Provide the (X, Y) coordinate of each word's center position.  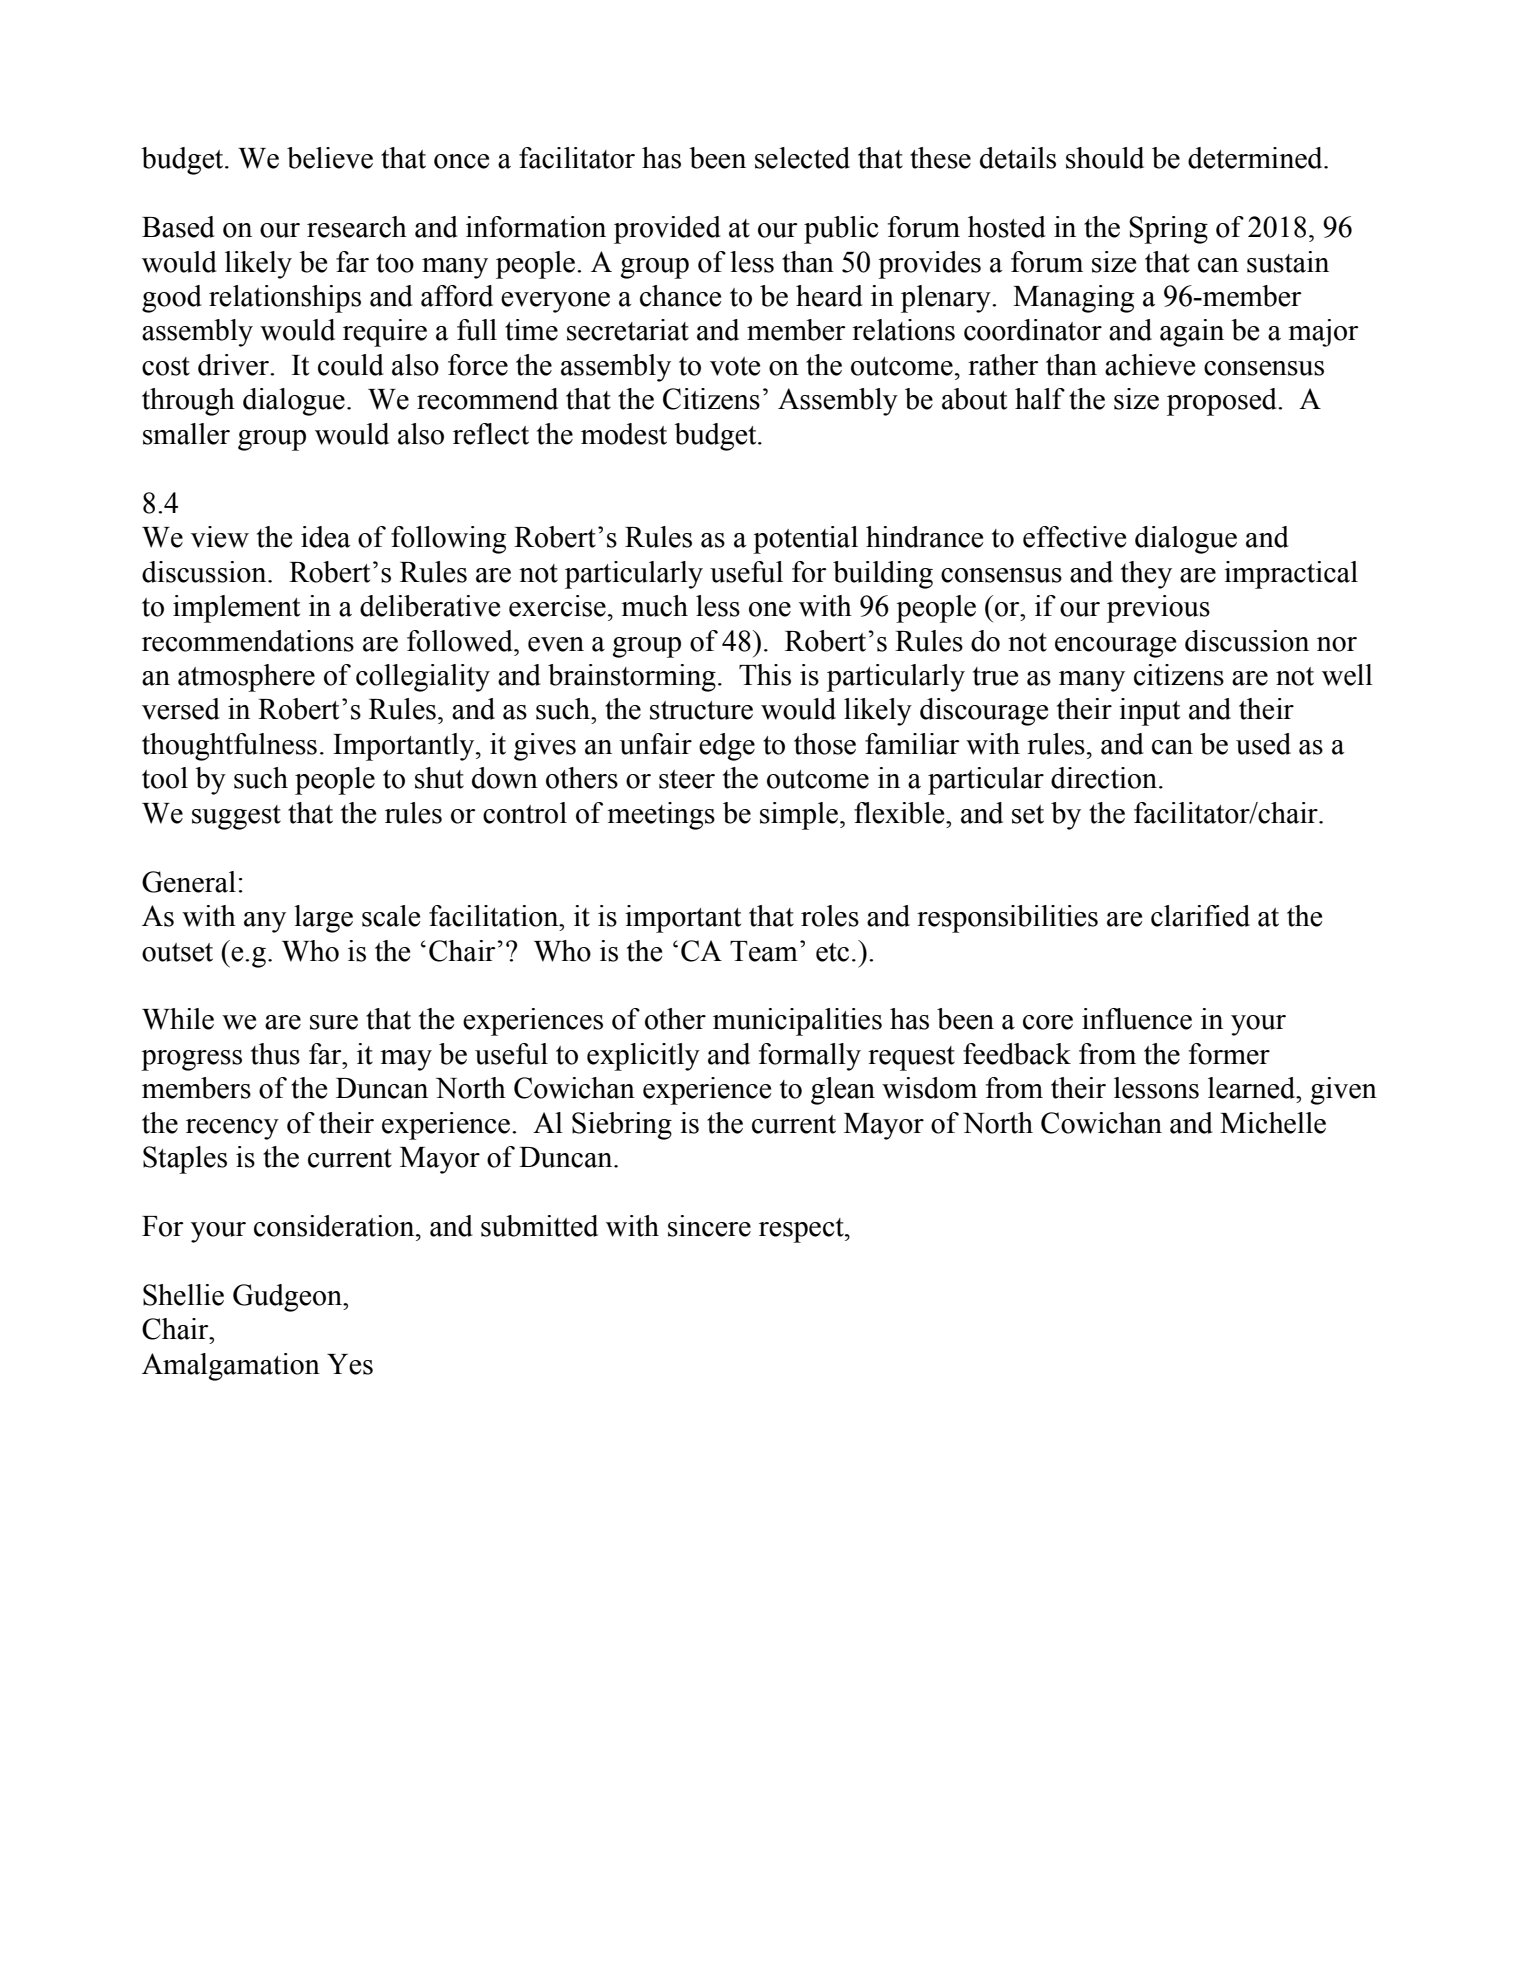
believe (330, 158)
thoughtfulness (229, 747)
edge (727, 747)
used (1263, 744)
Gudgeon (289, 1298)
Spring (1168, 230)
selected (802, 158)
